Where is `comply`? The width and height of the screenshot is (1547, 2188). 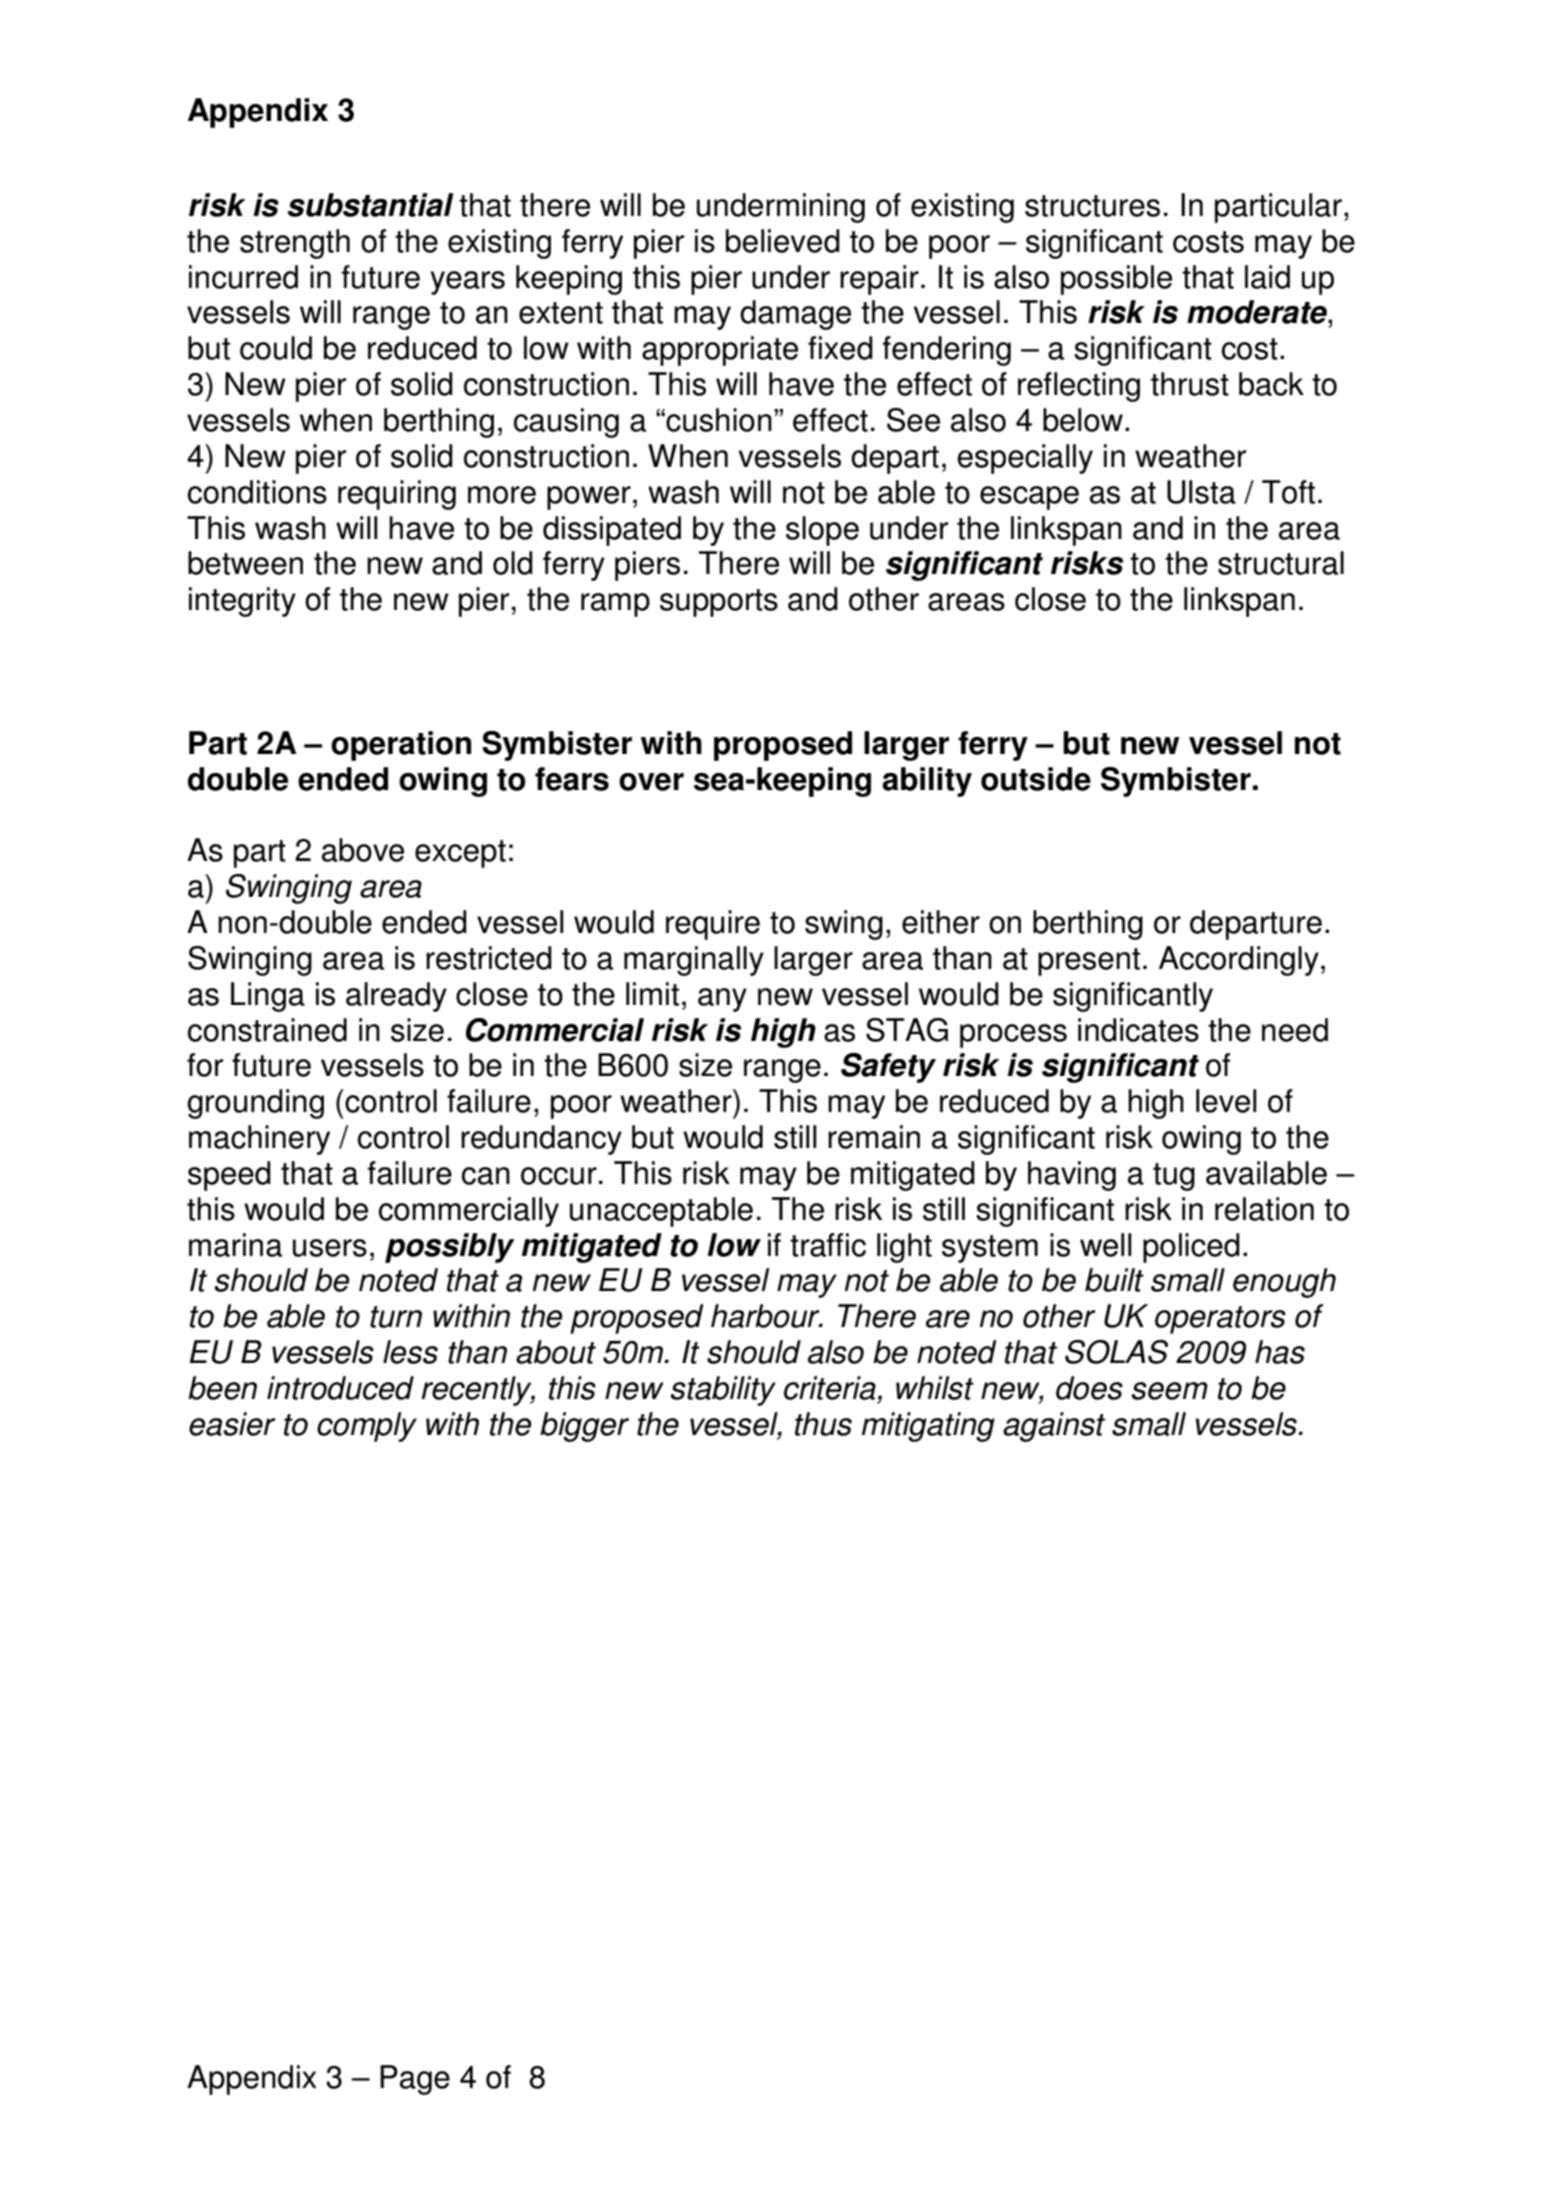 comply is located at coordinates (367, 1427).
